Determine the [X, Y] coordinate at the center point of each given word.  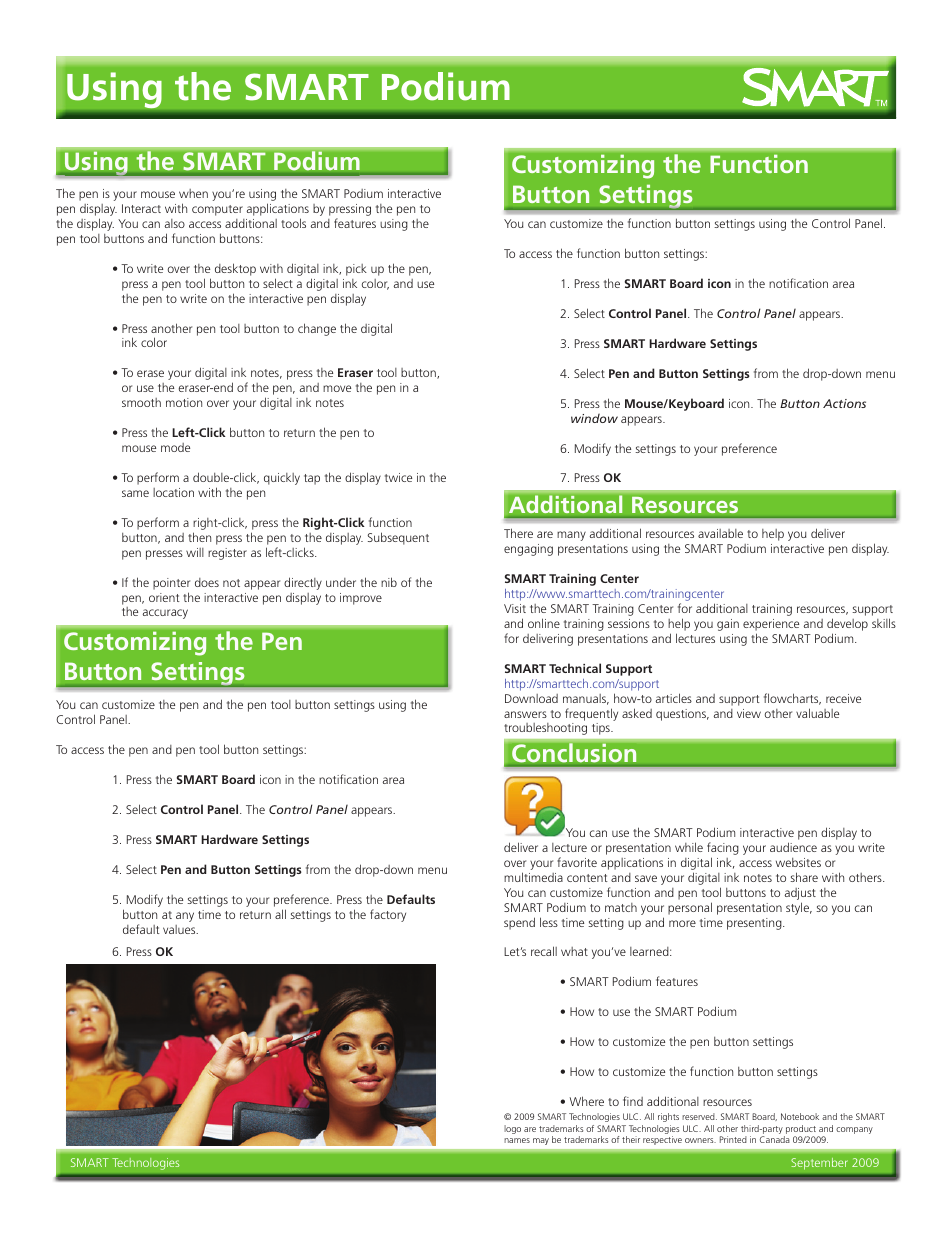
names [517, 1140]
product [800, 1131]
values [180, 929]
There [518, 533]
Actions [844, 403]
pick [356, 270]
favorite [577, 862]
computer [217, 210]
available [720, 533]
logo [512, 1129]
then [199, 537]
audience [793, 847]
